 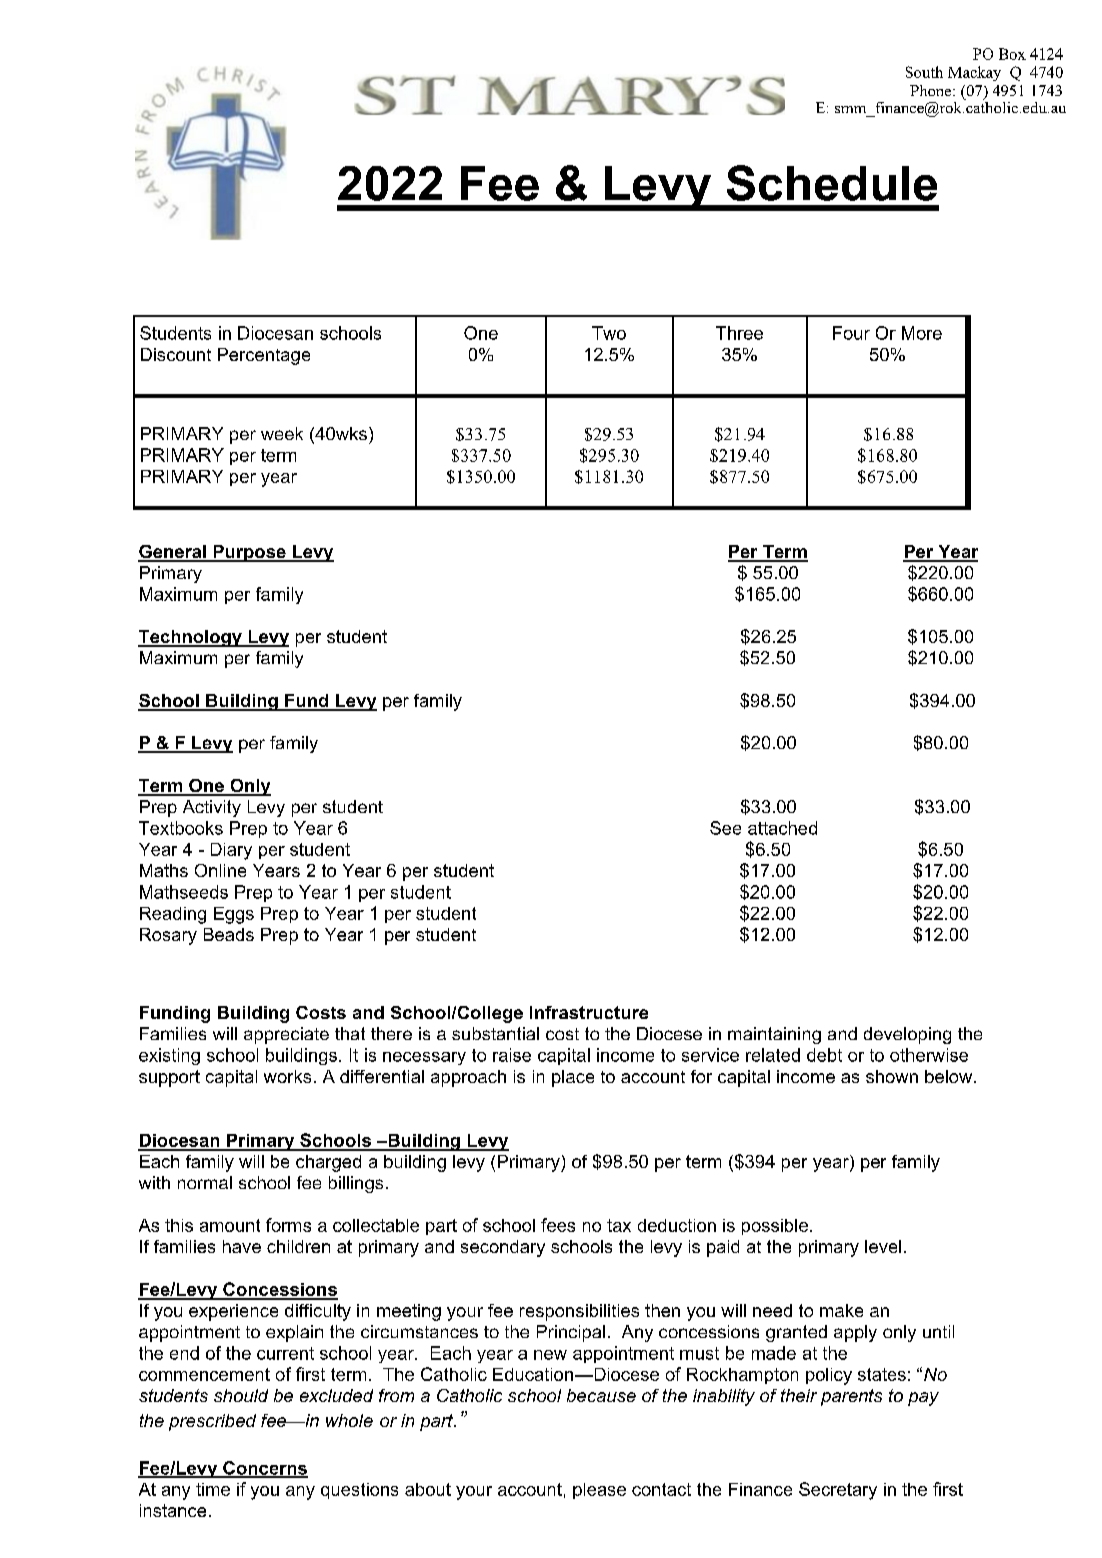 I want to click on Percentage, so click(x=264, y=356).
